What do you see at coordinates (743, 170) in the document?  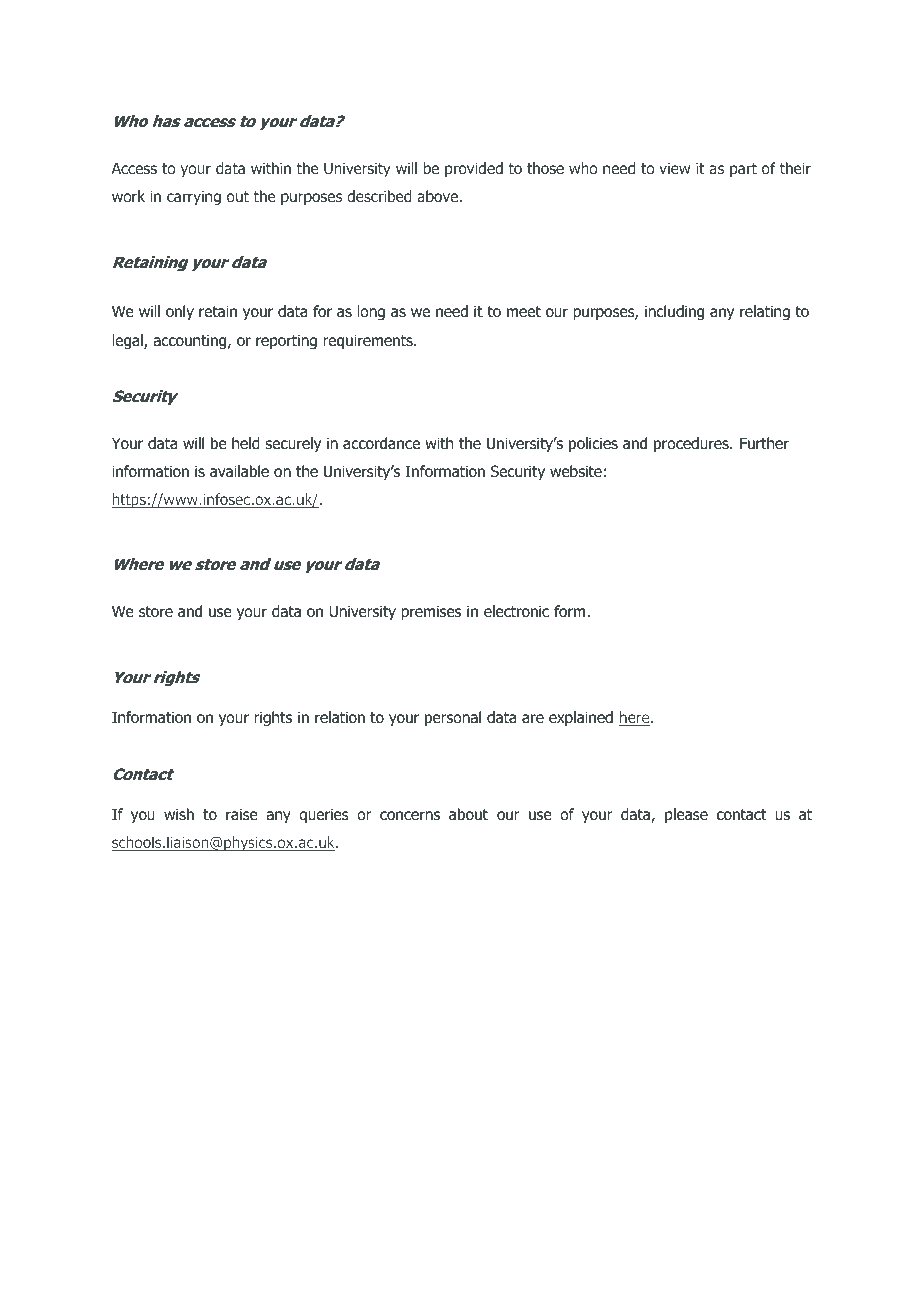 I see `part` at bounding box center [743, 170].
